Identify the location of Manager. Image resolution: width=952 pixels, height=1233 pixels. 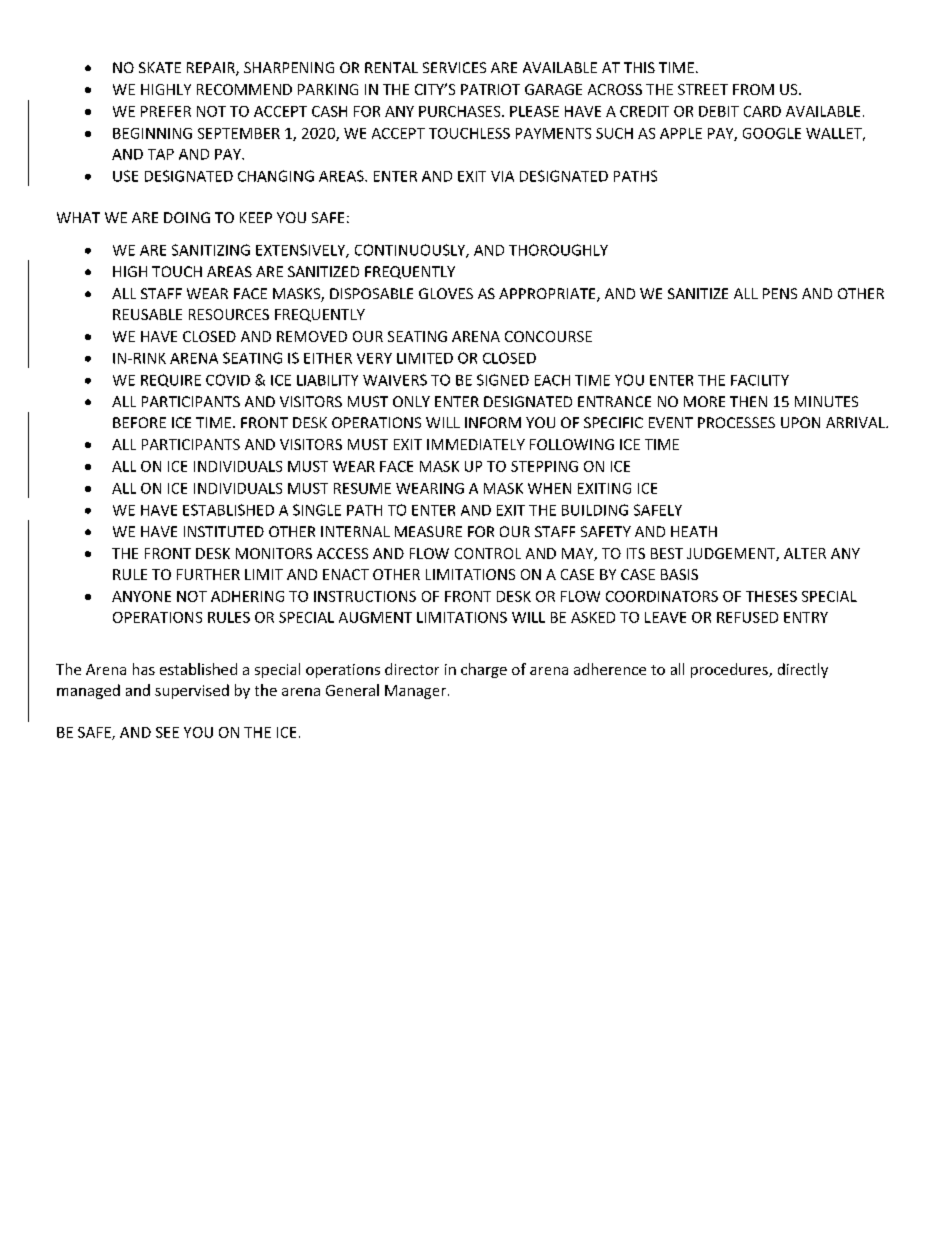
(415, 692).
